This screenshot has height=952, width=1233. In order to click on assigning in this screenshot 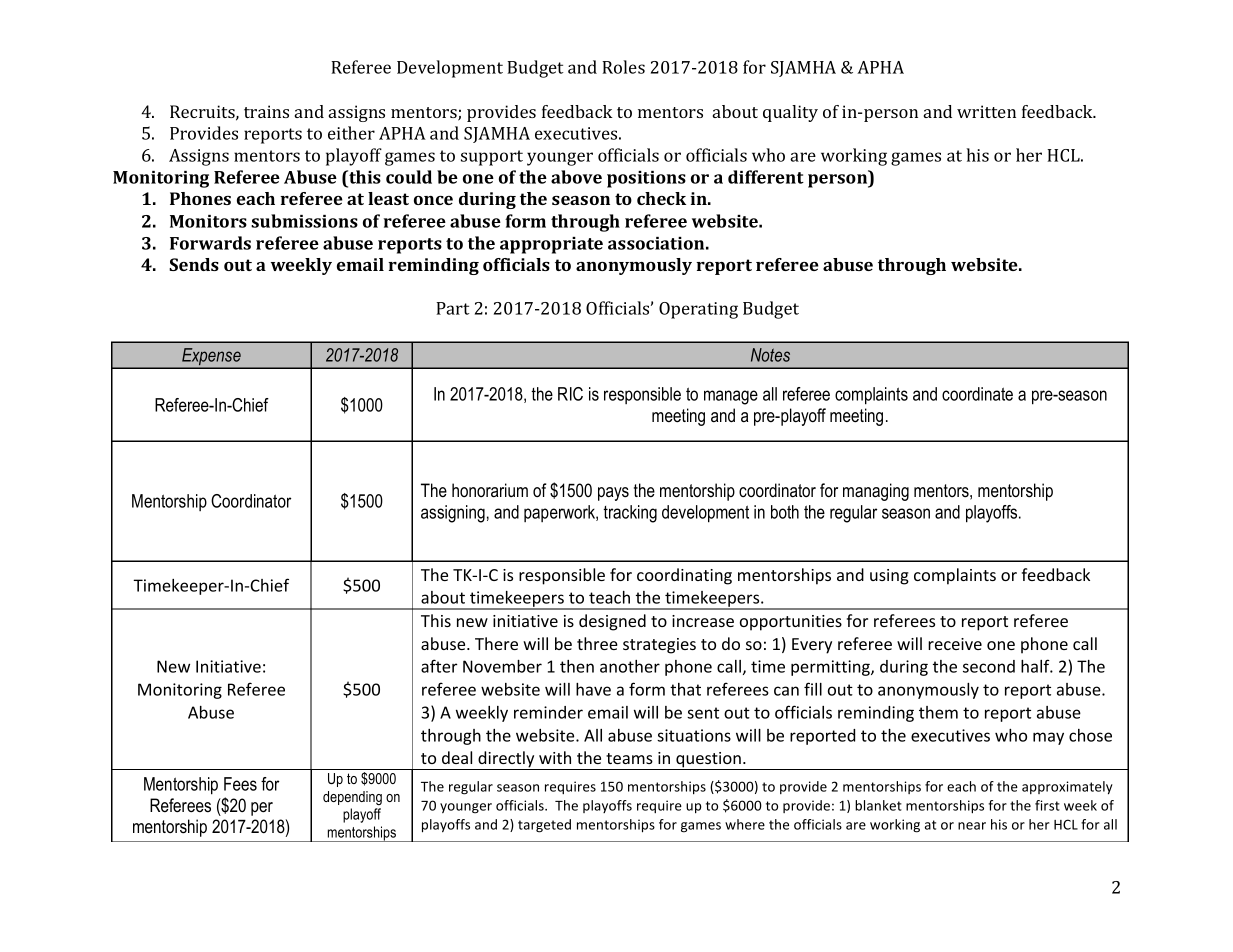, I will do `click(453, 514)`.
